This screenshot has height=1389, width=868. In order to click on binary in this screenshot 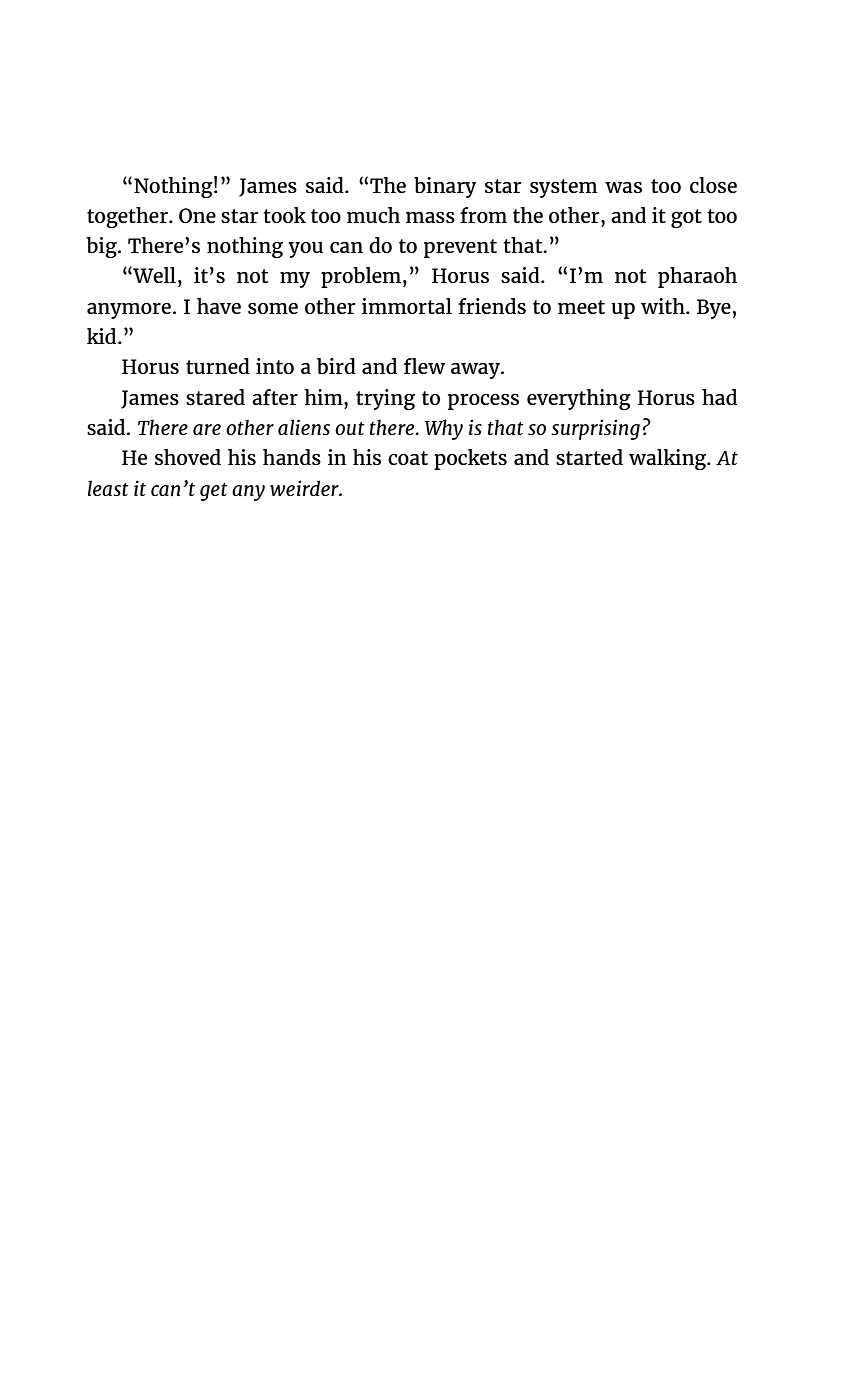, I will do `click(445, 187)`.
